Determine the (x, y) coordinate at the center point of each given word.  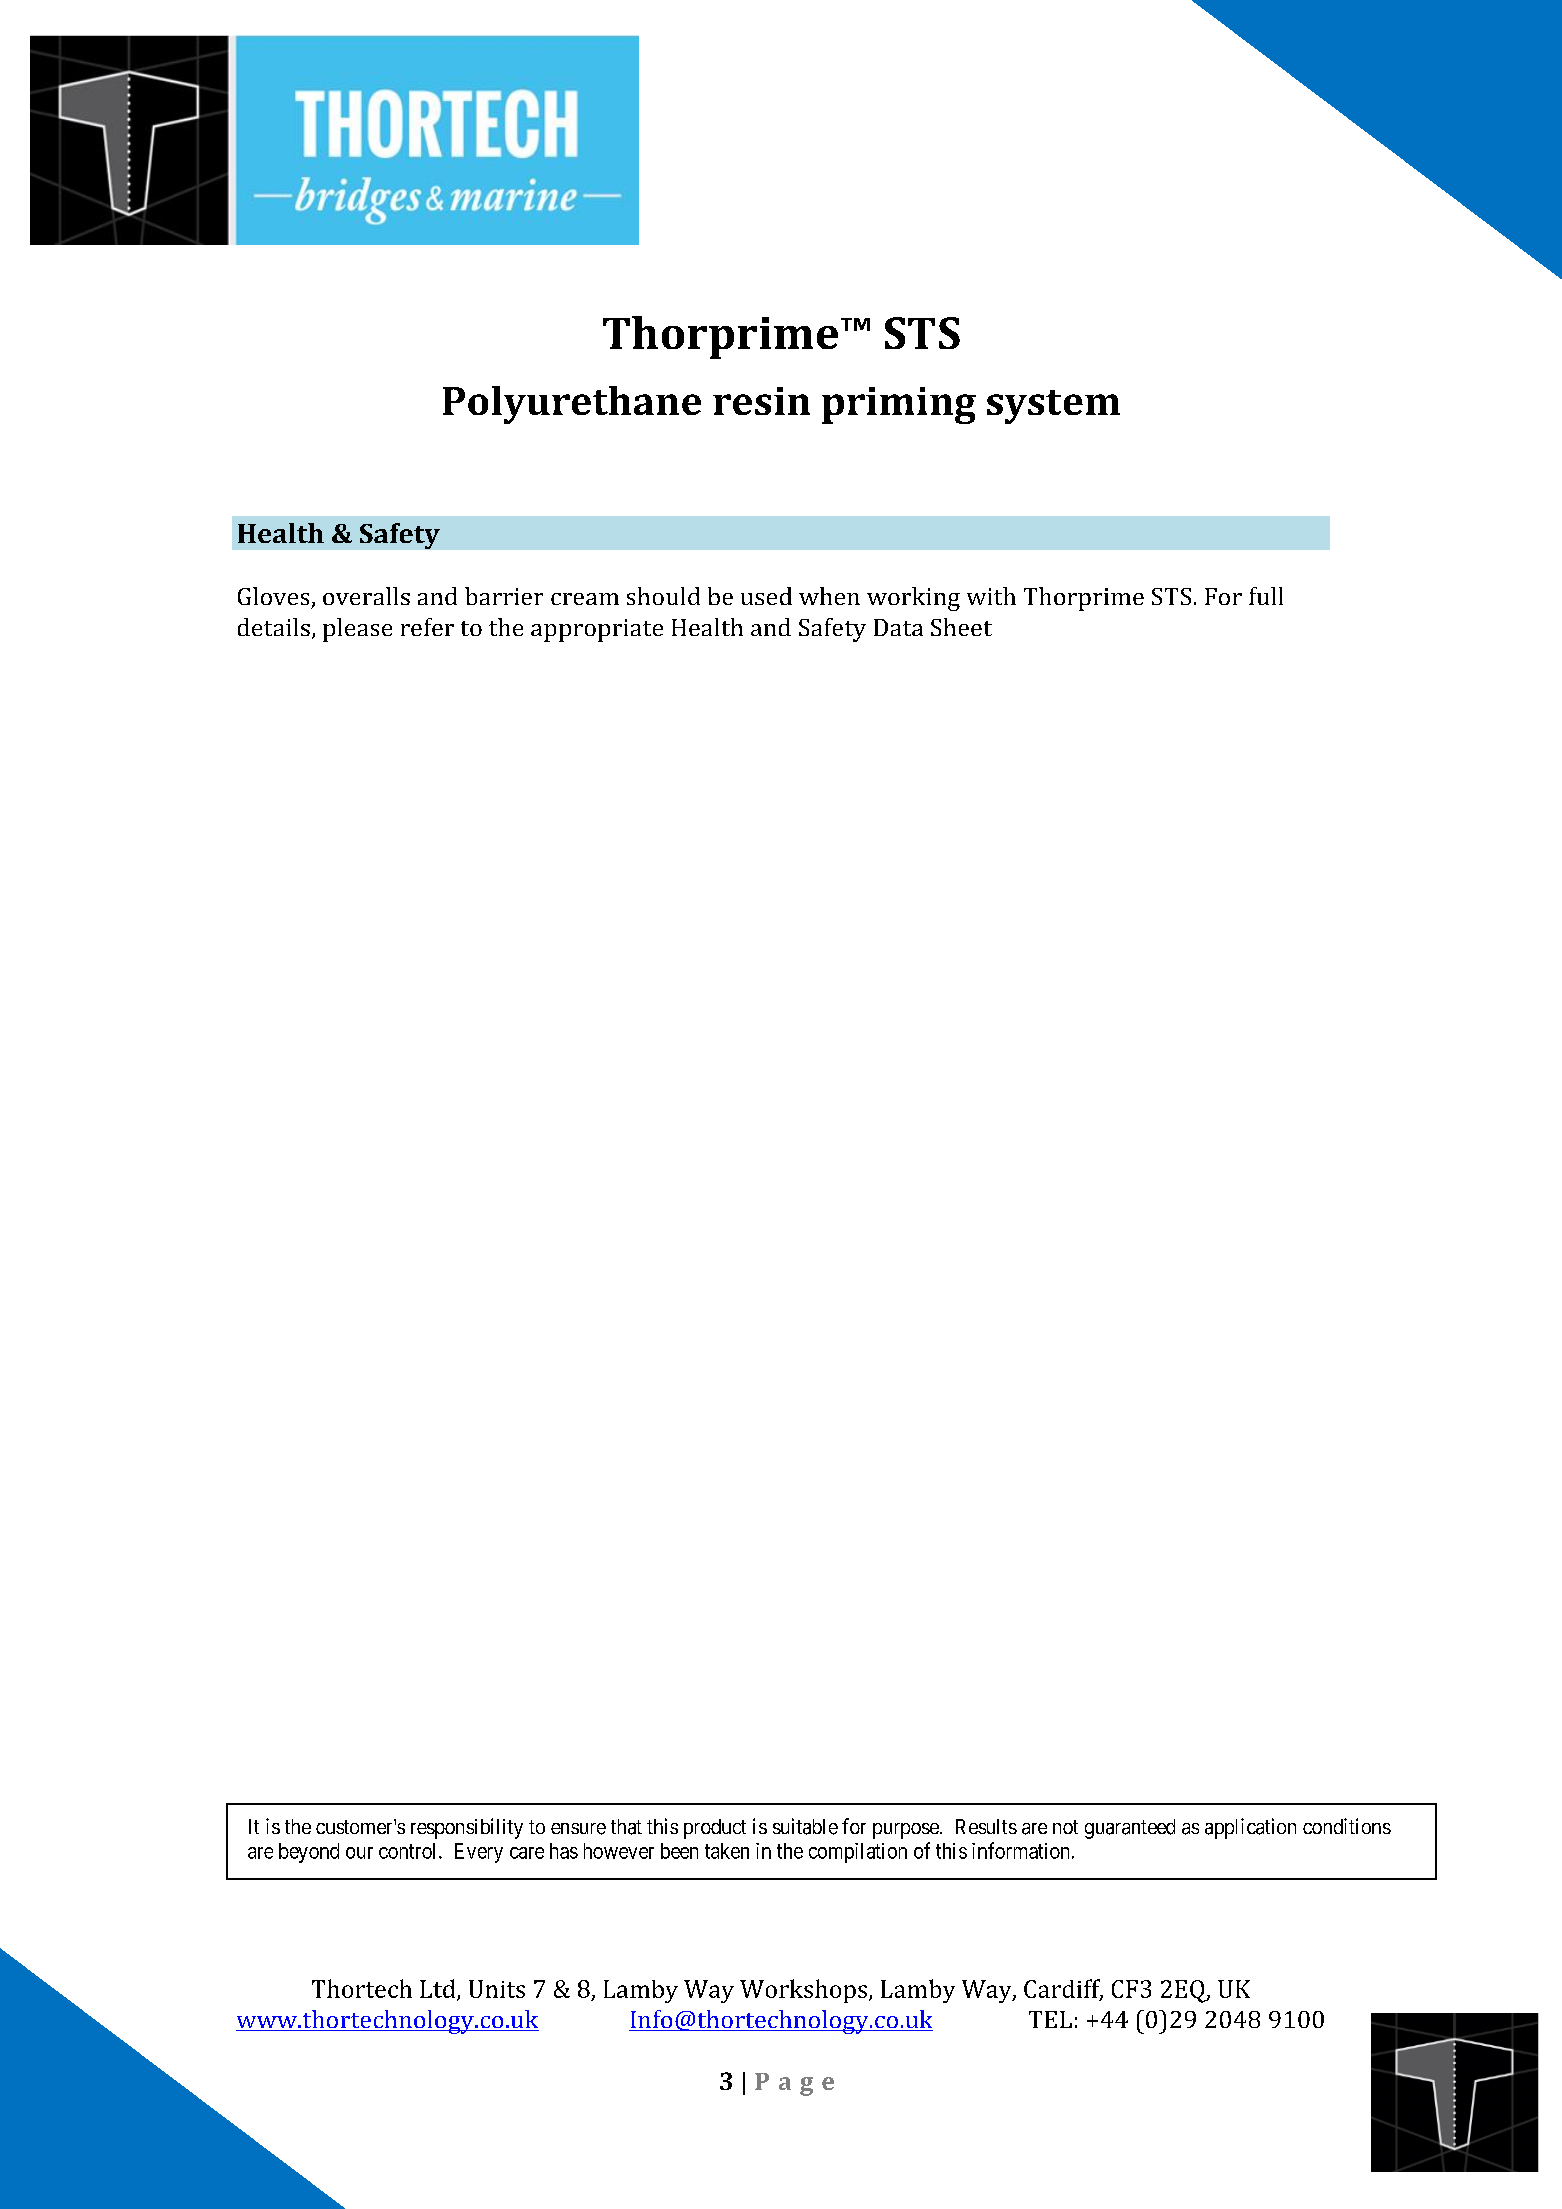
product (715, 1829)
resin (761, 401)
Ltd (439, 1989)
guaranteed (1130, 1829)
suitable (805, 1826)
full (1266, 596)
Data (898, 627)
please (357, 630)
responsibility (467, 1828)
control (409, 1851)
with (991, 596)
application (1250, 1828)
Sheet (961, 627)
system (1053, 407)
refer (427, 627)
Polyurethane (572, 405)
